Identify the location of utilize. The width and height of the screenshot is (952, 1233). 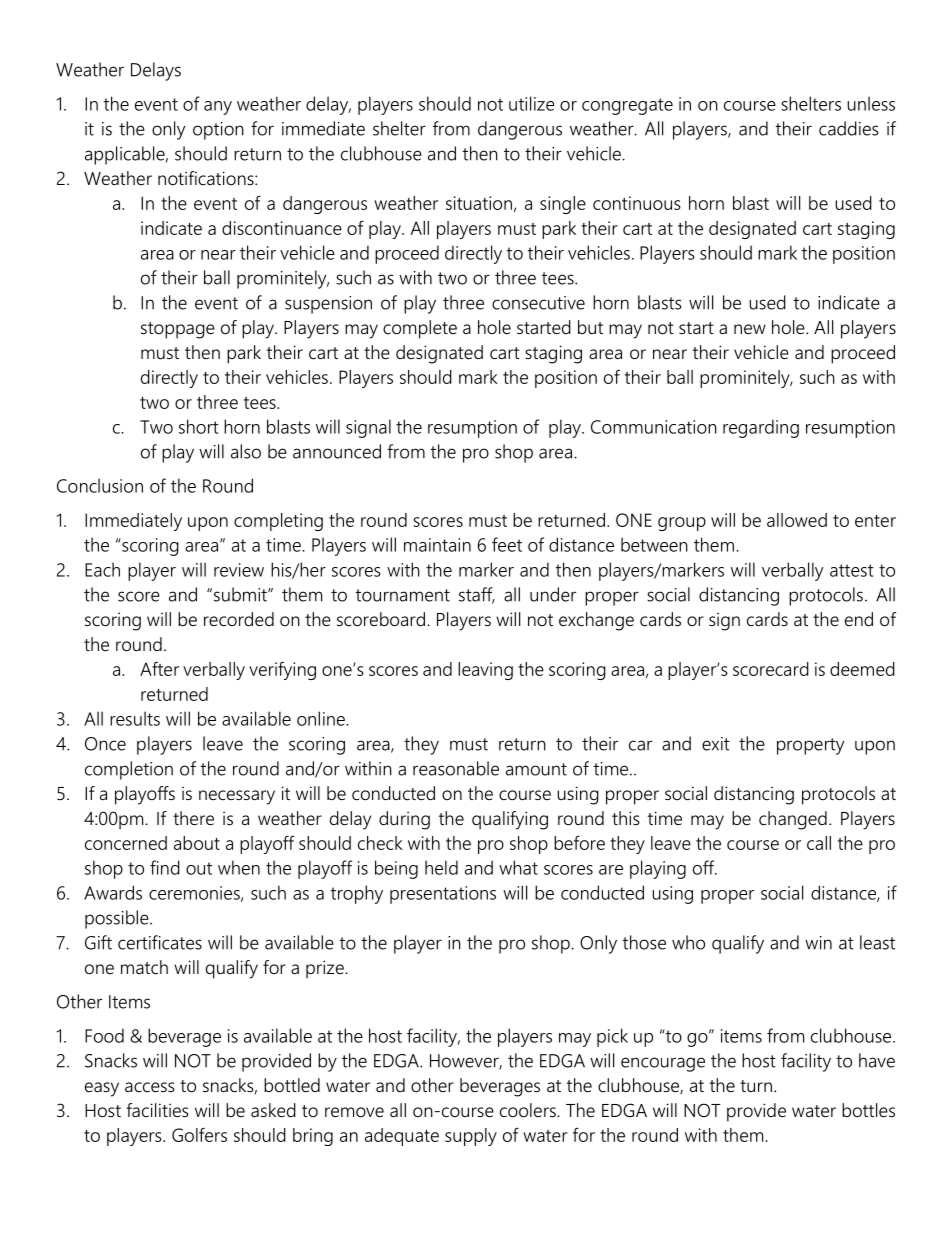
(531, 103).
